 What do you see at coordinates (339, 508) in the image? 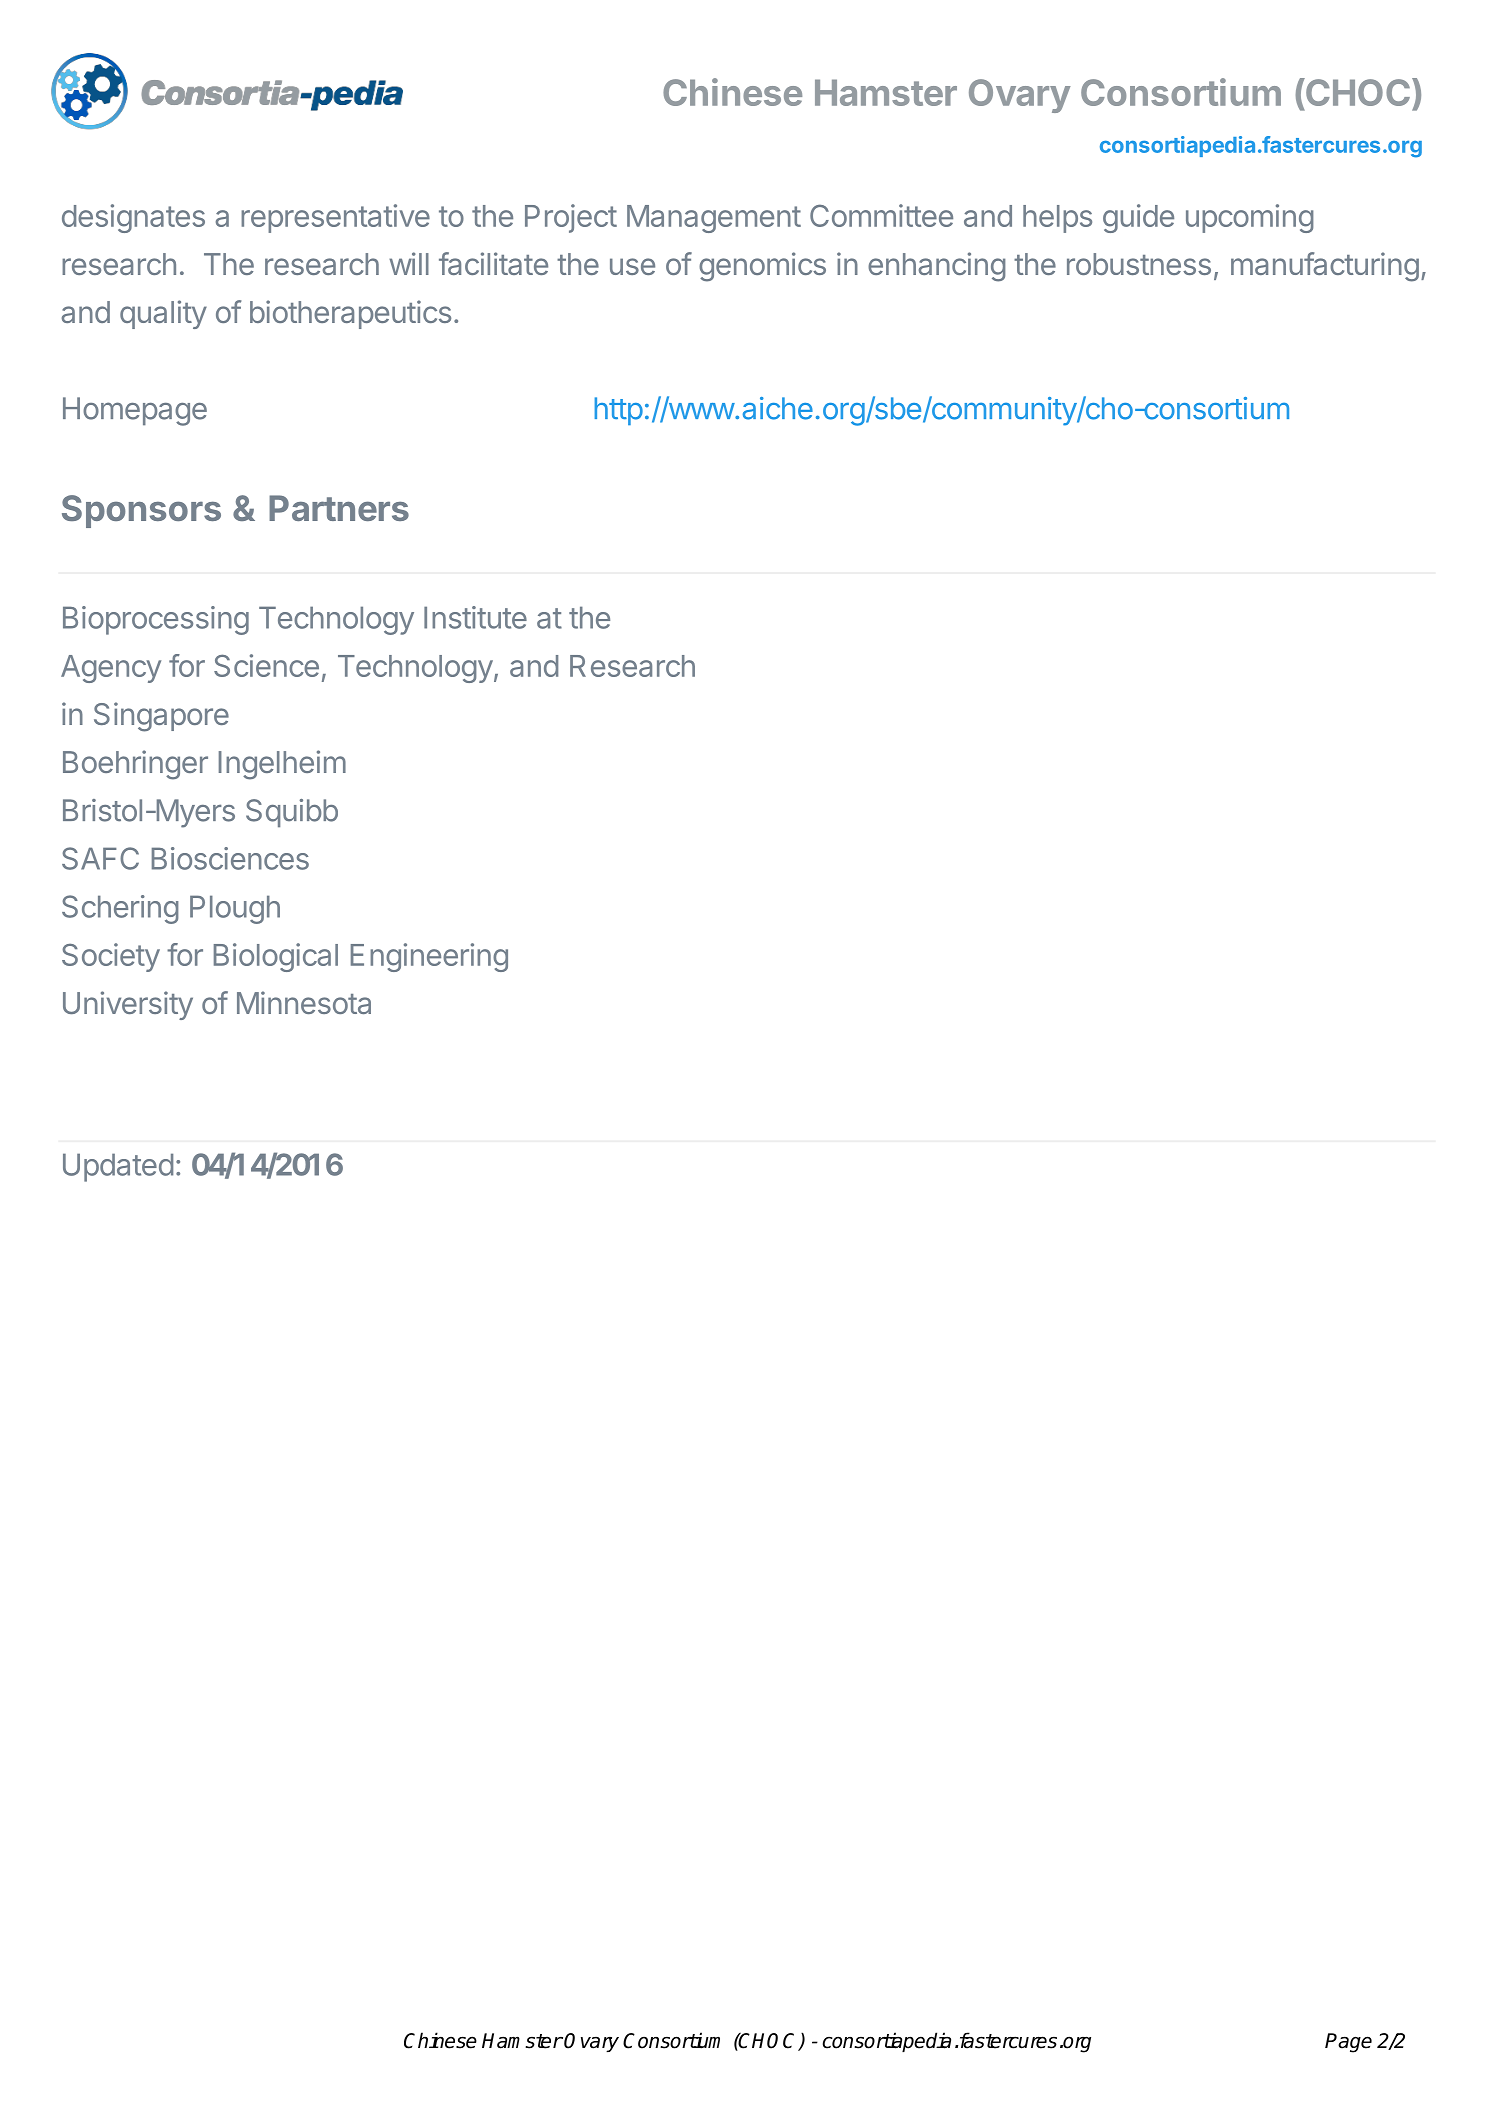
I see `Partners` at bounding box center [339, 508].
